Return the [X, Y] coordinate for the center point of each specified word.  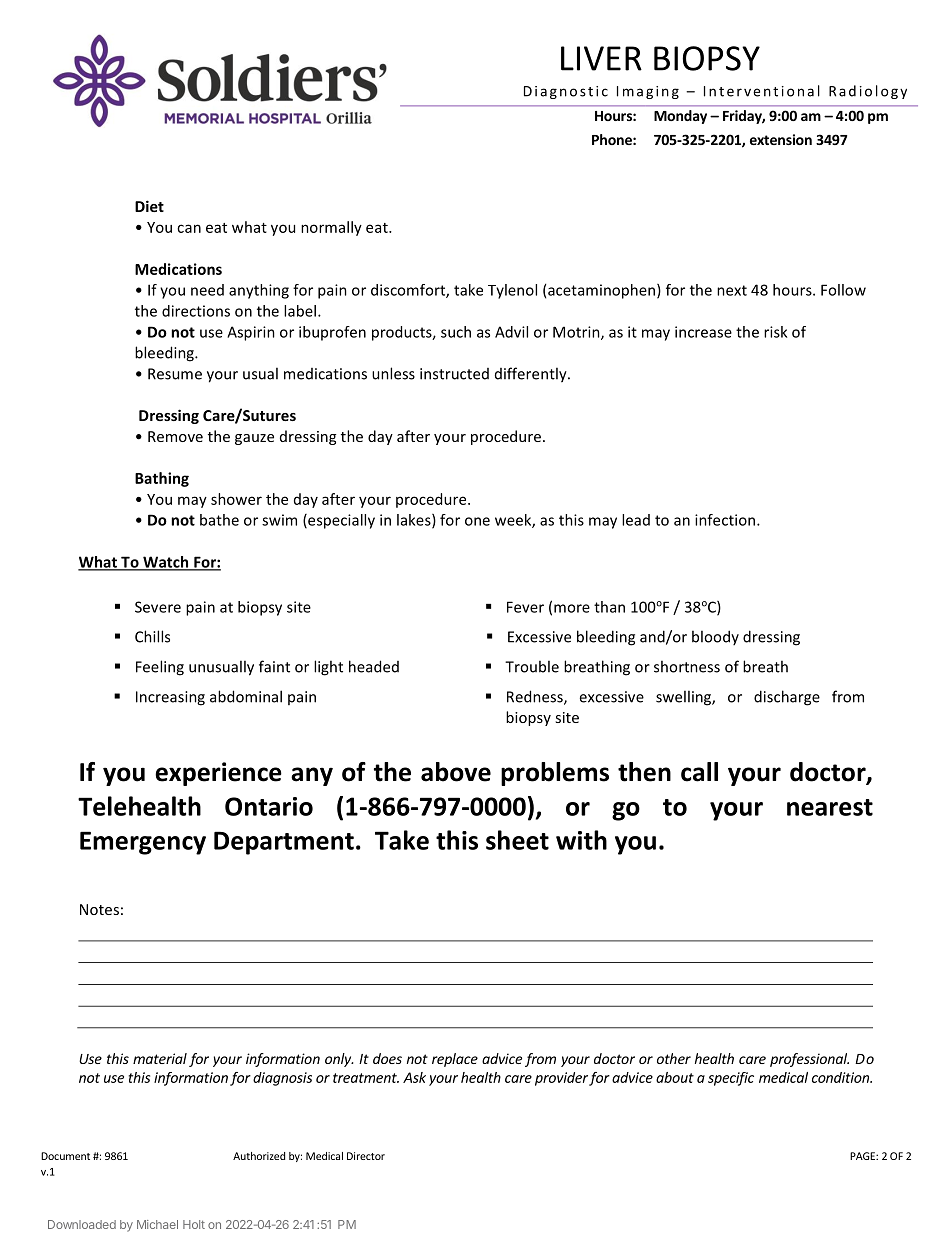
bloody [715, 637]
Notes [99, 909]
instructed [454, 374]
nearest [830, 807]
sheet [517, 840]
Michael [157, 1224]
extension [781, 139]
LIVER [601, 58]
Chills [152, 636]
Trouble [532, 666]
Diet [149, 206]
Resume [175, 374]
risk [775, 332]
